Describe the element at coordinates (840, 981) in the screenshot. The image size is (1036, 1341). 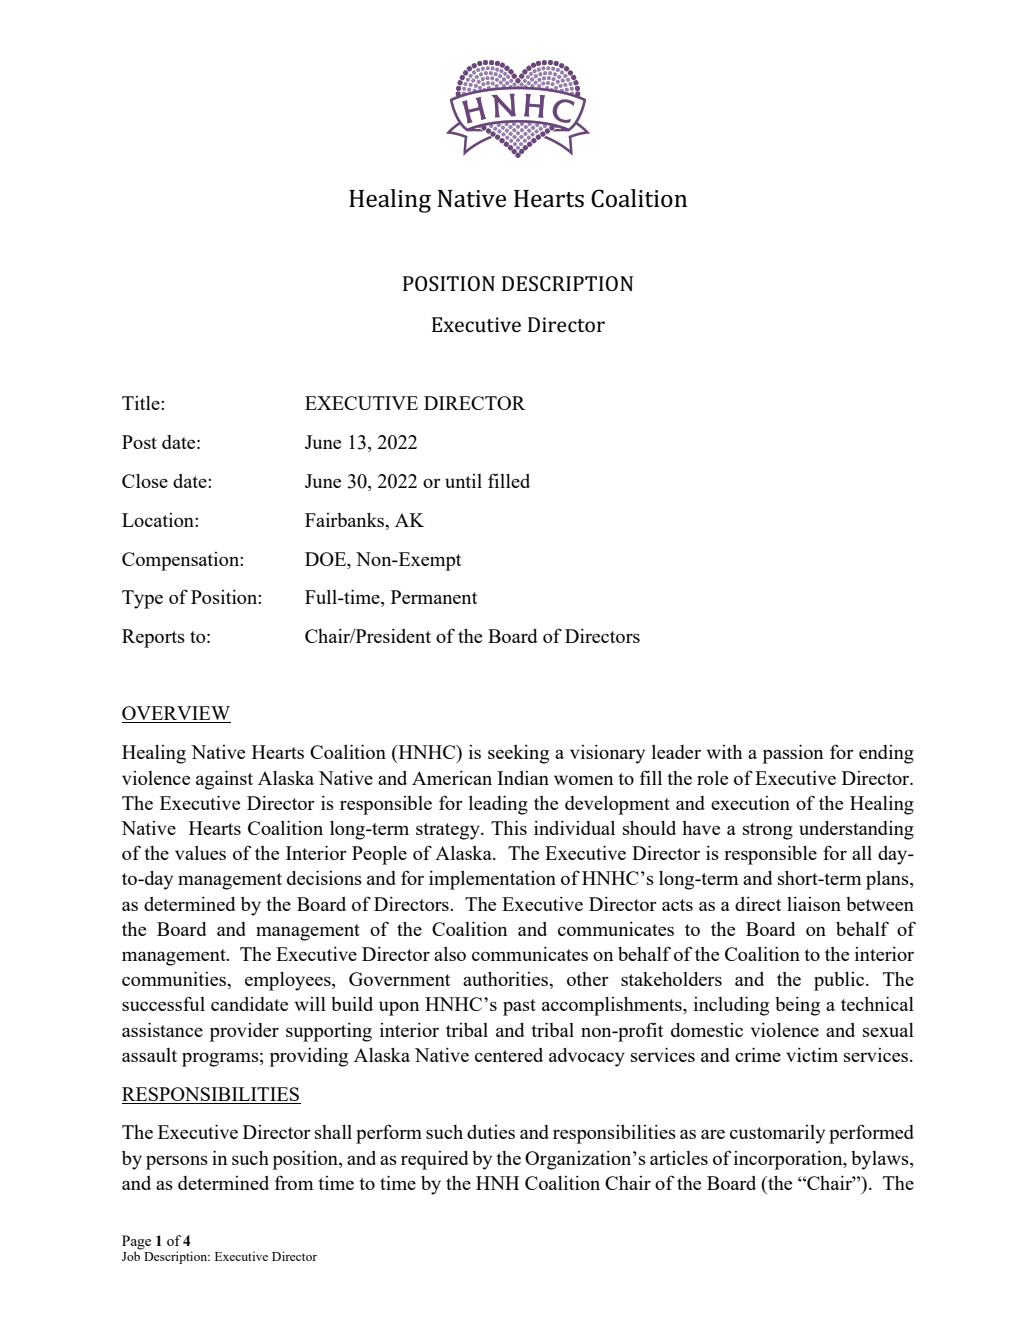
I see `public` at that location.
